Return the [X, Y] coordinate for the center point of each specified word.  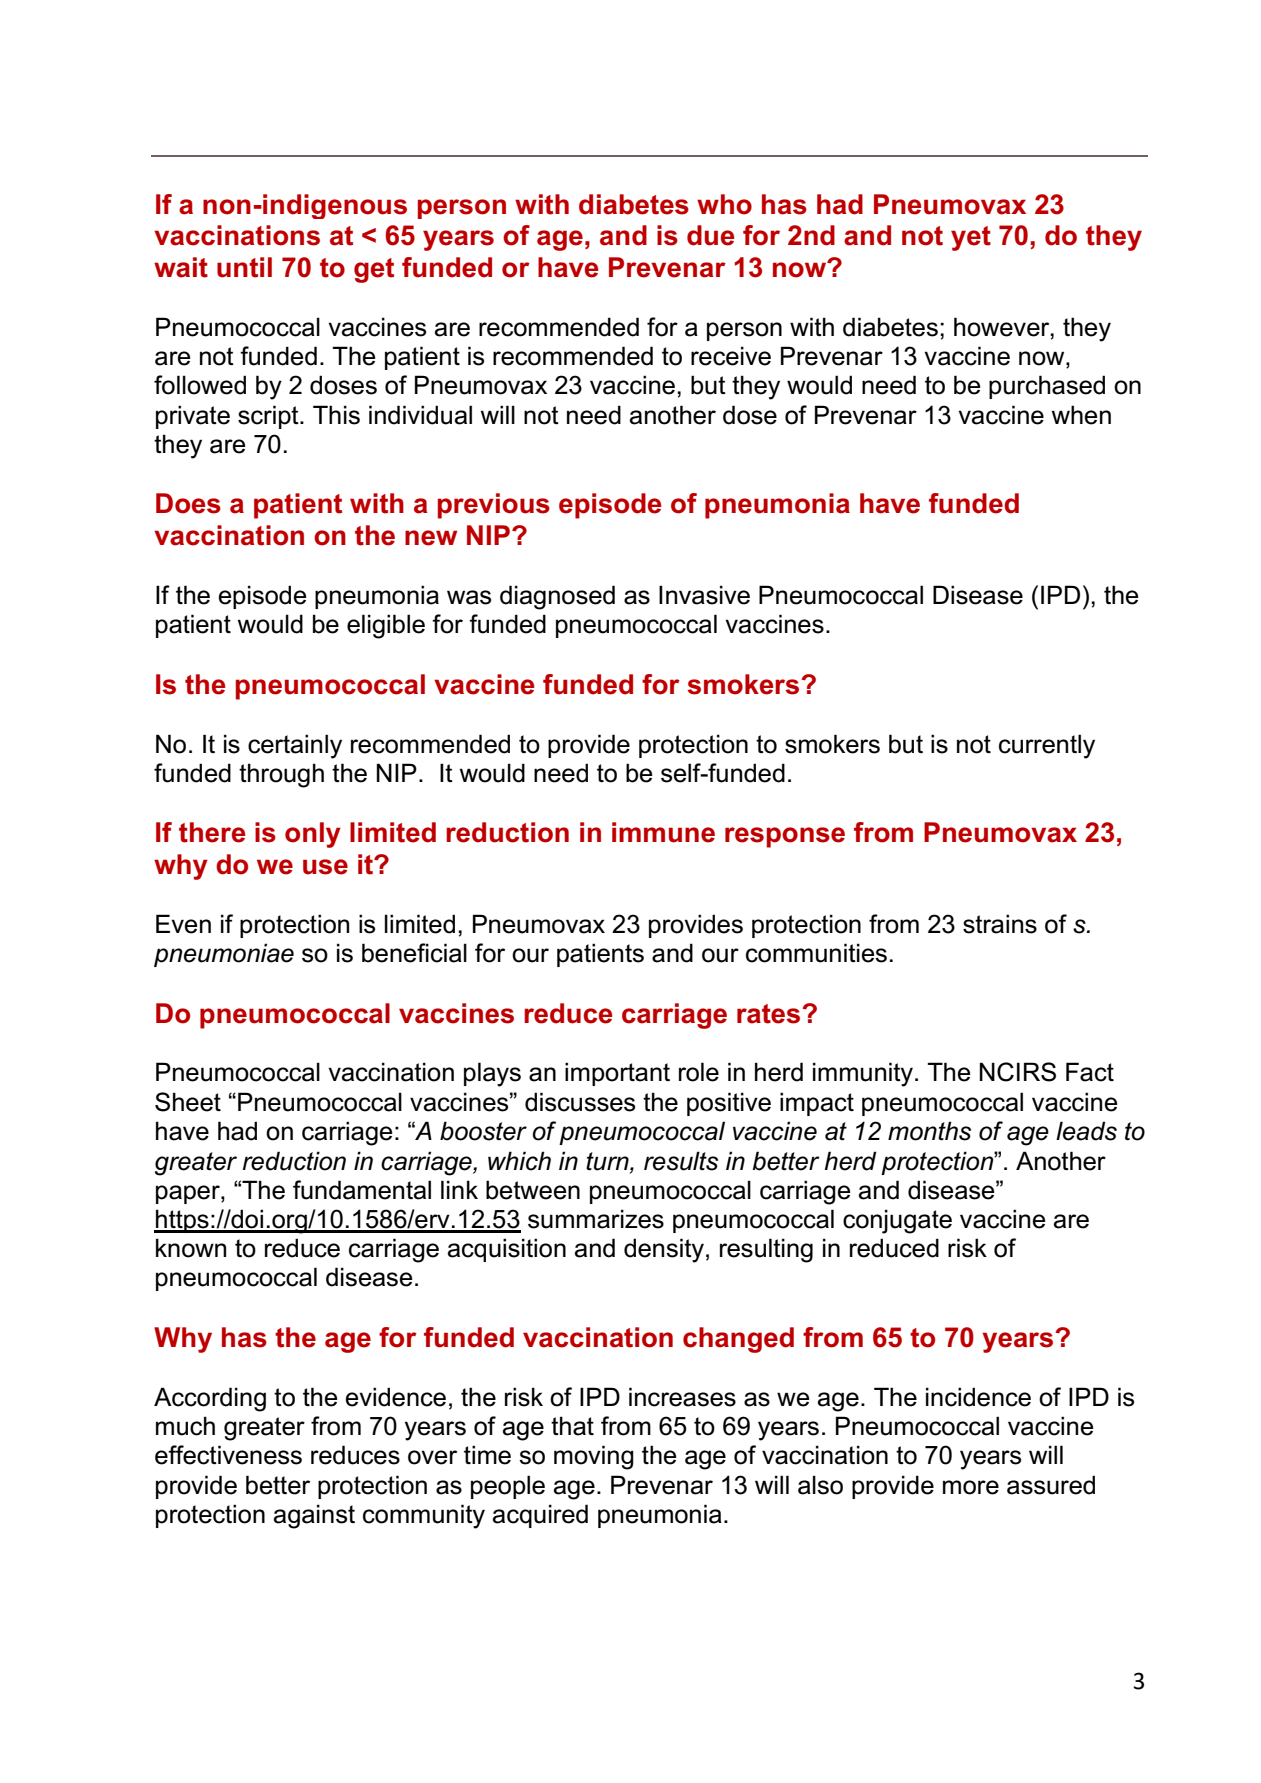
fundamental [362, 1190]
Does [188, 503]
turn [608, 1161]
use [325, 867]
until [244, 267]
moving [594, 1457]
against [314, 1516]
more [971, 1487]
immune [663, 832]
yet [971, 238]
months [929, 1131]
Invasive [704, 595]
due [711, 235]
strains [1000, 924]
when [1081, 415]
